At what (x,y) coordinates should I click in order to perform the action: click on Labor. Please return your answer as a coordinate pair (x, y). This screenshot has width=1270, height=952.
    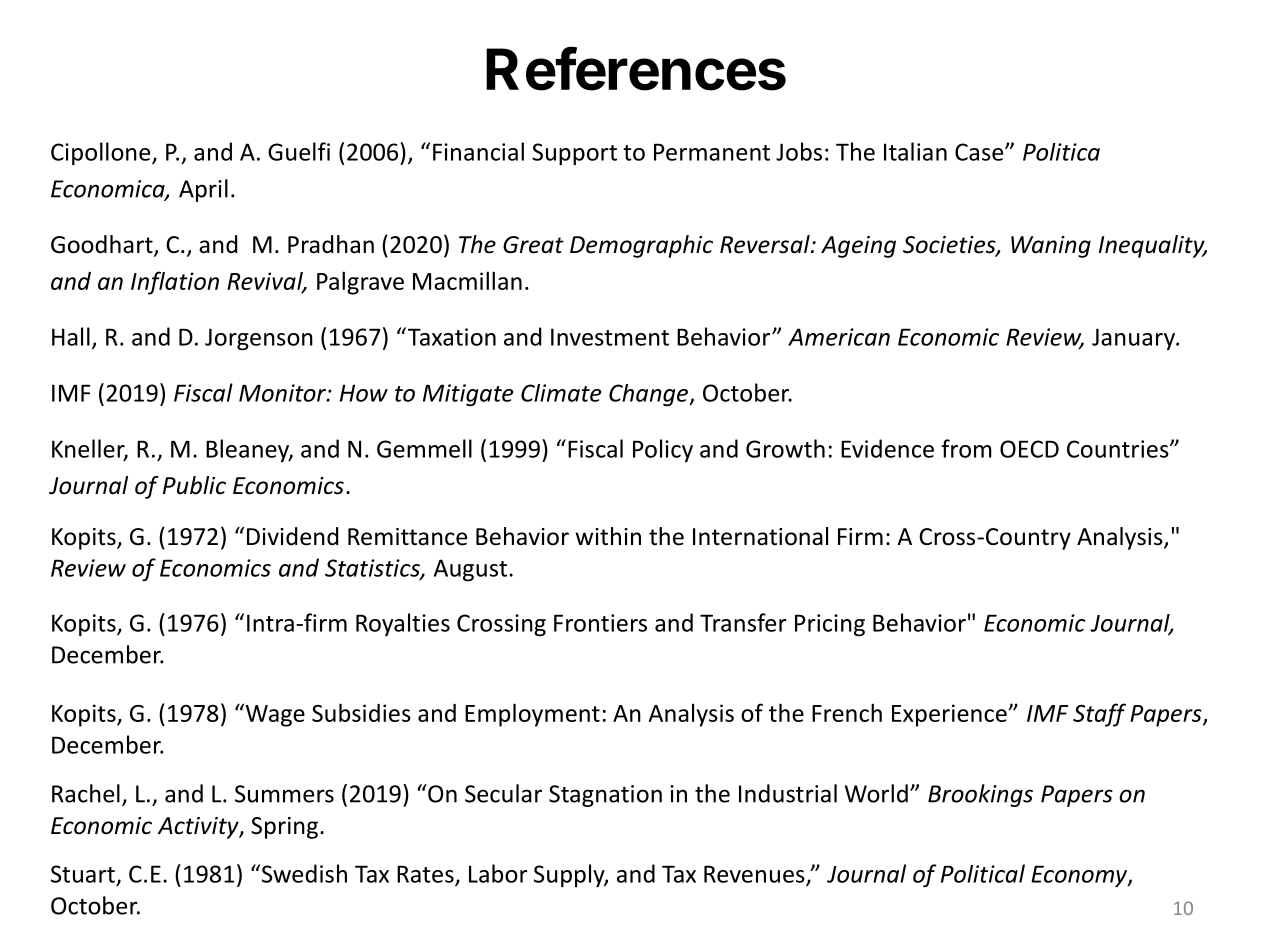
    Looking at the image, I should click on (498, 873).
